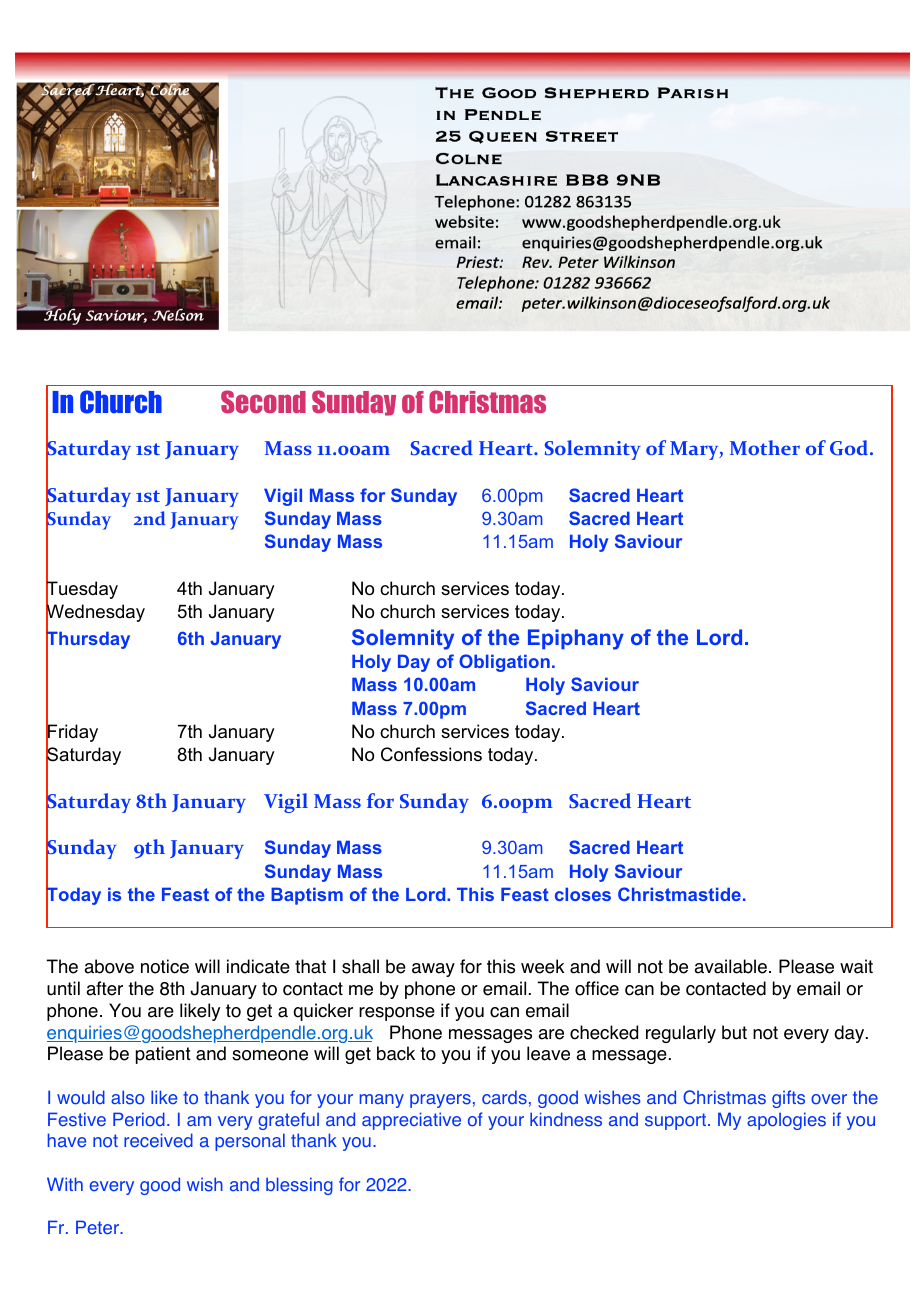  I want to click on blessing, so click(299, 1186).
